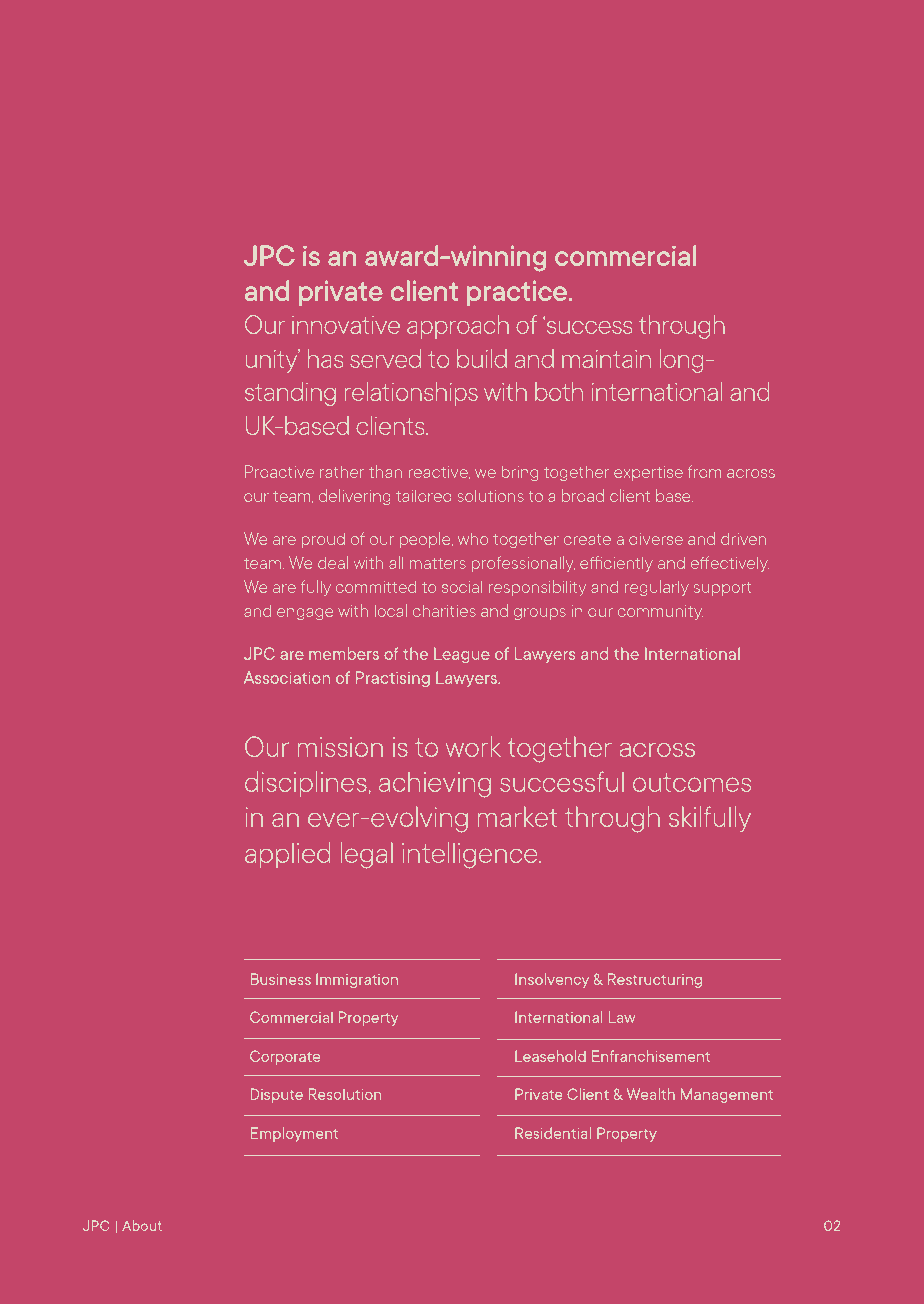  What do you see at coordinates (142, 1225) in the screenshot?
I see `About` at bounding box center [142, 1225].
